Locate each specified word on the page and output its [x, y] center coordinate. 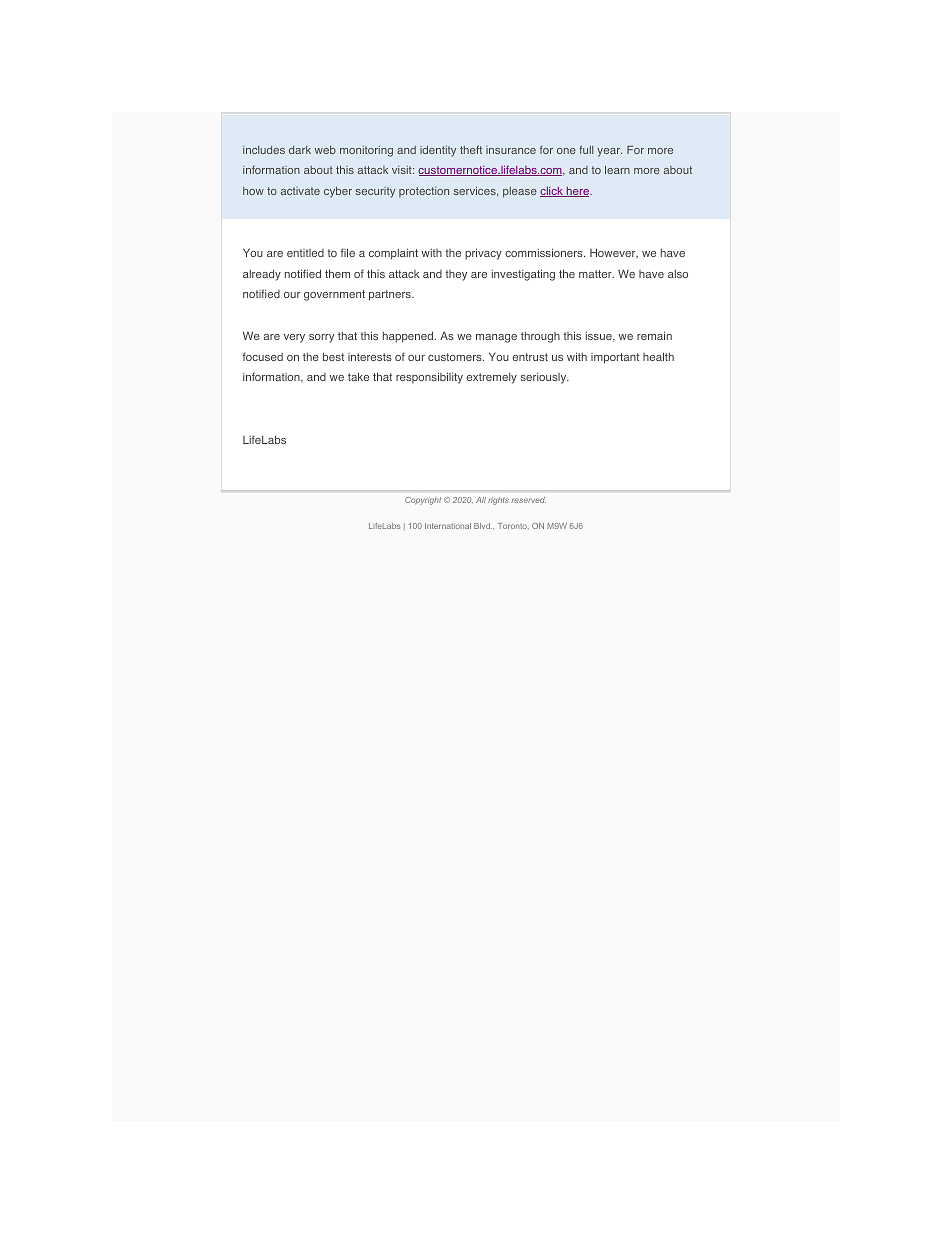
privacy [483, 254]
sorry [321, 338]
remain [654, 335]
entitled [305, 253]
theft [471, 149]
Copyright [423, 501]
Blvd [483, 526]
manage [496, 338]
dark [300, 150]
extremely [491, 378]
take [358, 376]
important [615, 358]
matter [596, 274]
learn [617, 170]
